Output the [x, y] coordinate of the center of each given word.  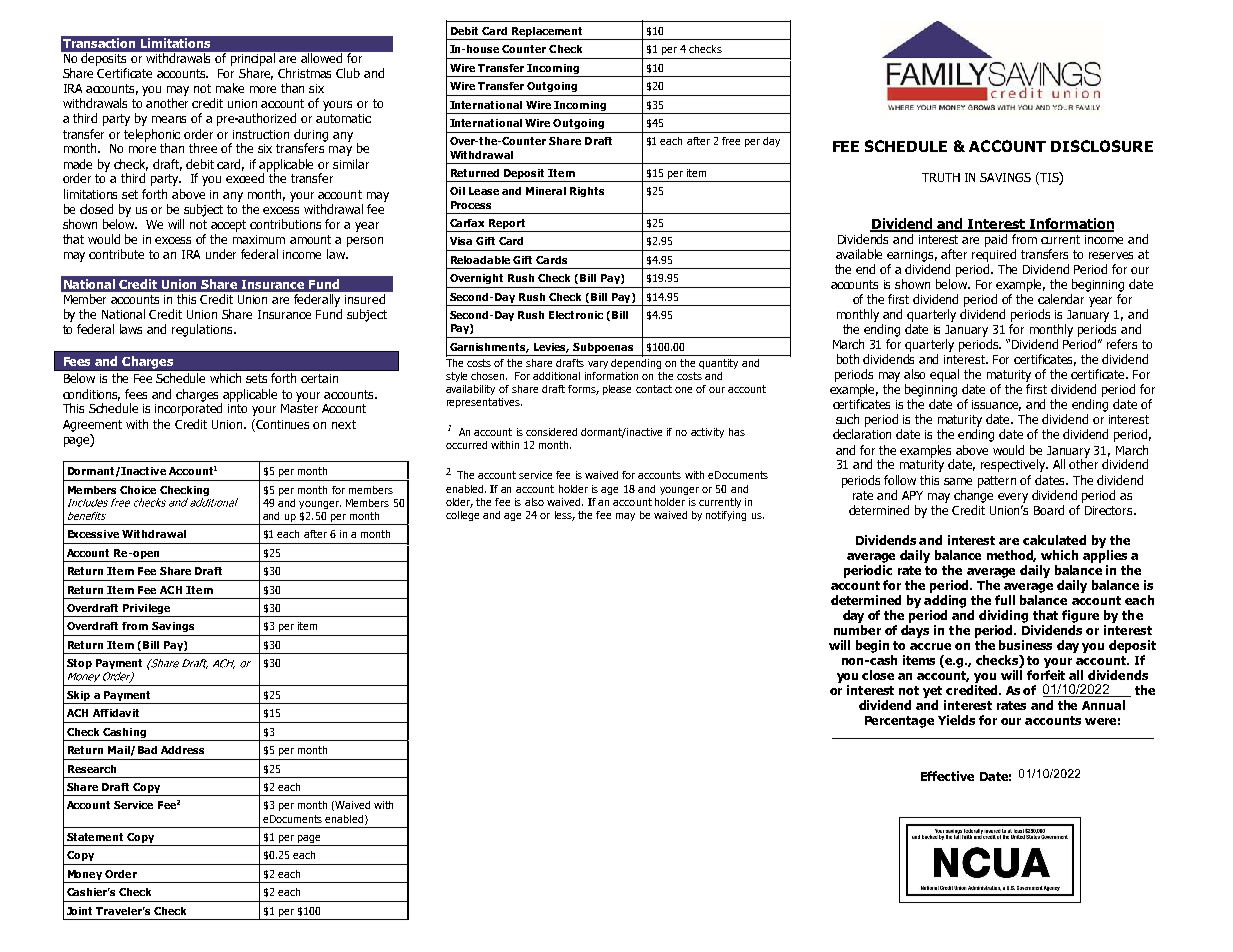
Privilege [147, 610]
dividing [1003, 616]
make [230, 88]
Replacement [547, 33]
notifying [726, 516]
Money [85, 876]
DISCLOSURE [1102, 146]
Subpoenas [603, 348]
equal [944, 375]
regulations [203, 330]
